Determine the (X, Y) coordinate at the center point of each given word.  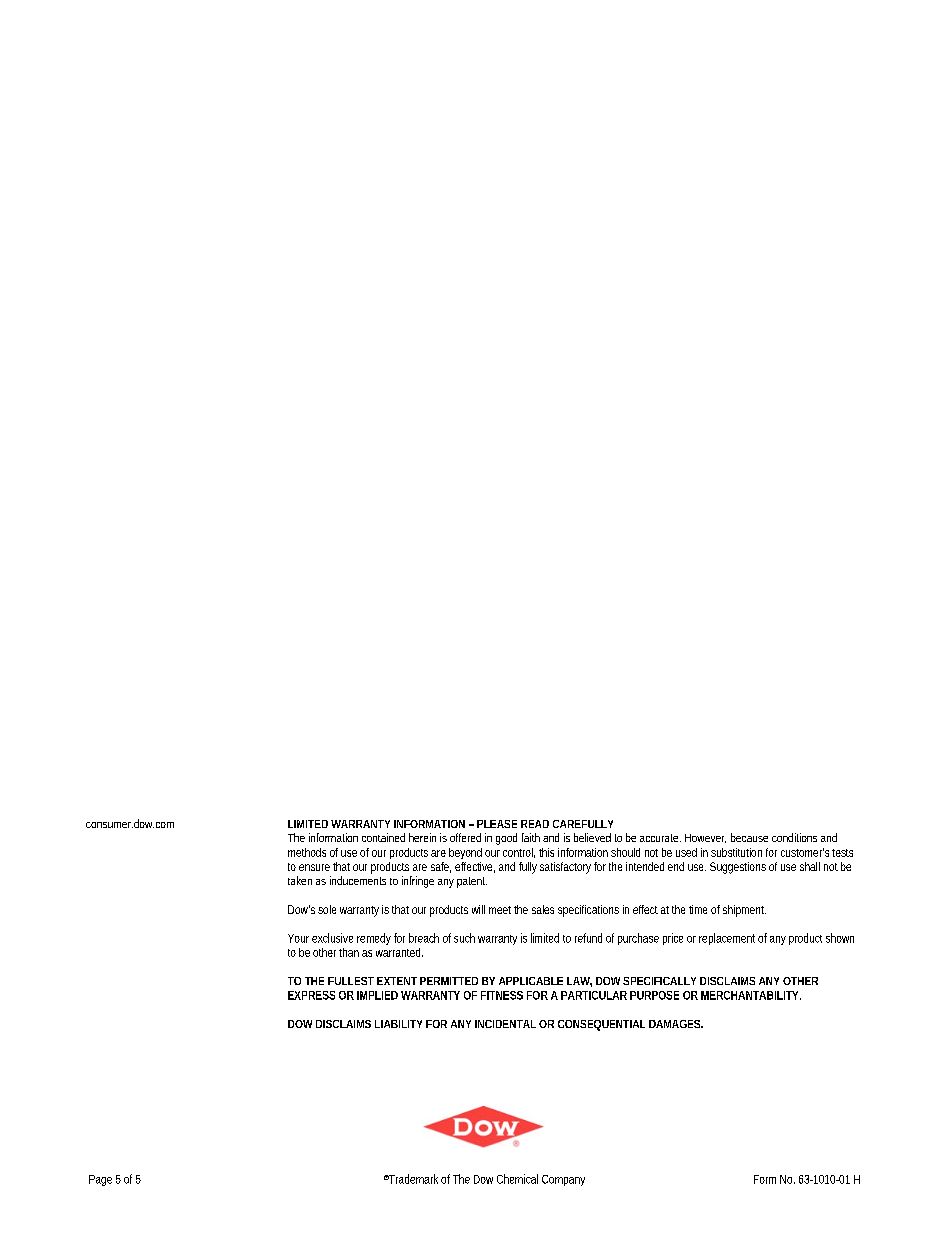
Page (100, 1180)
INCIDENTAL (505, 1024)
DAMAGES (674, 1024)
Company (563, 1180)
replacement (727, 939)
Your (298, 938)
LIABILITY (398, 1024)
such (464, 938)
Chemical (517, 1179)
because (749, 837)
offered (465, 837)
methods (307, 852)
